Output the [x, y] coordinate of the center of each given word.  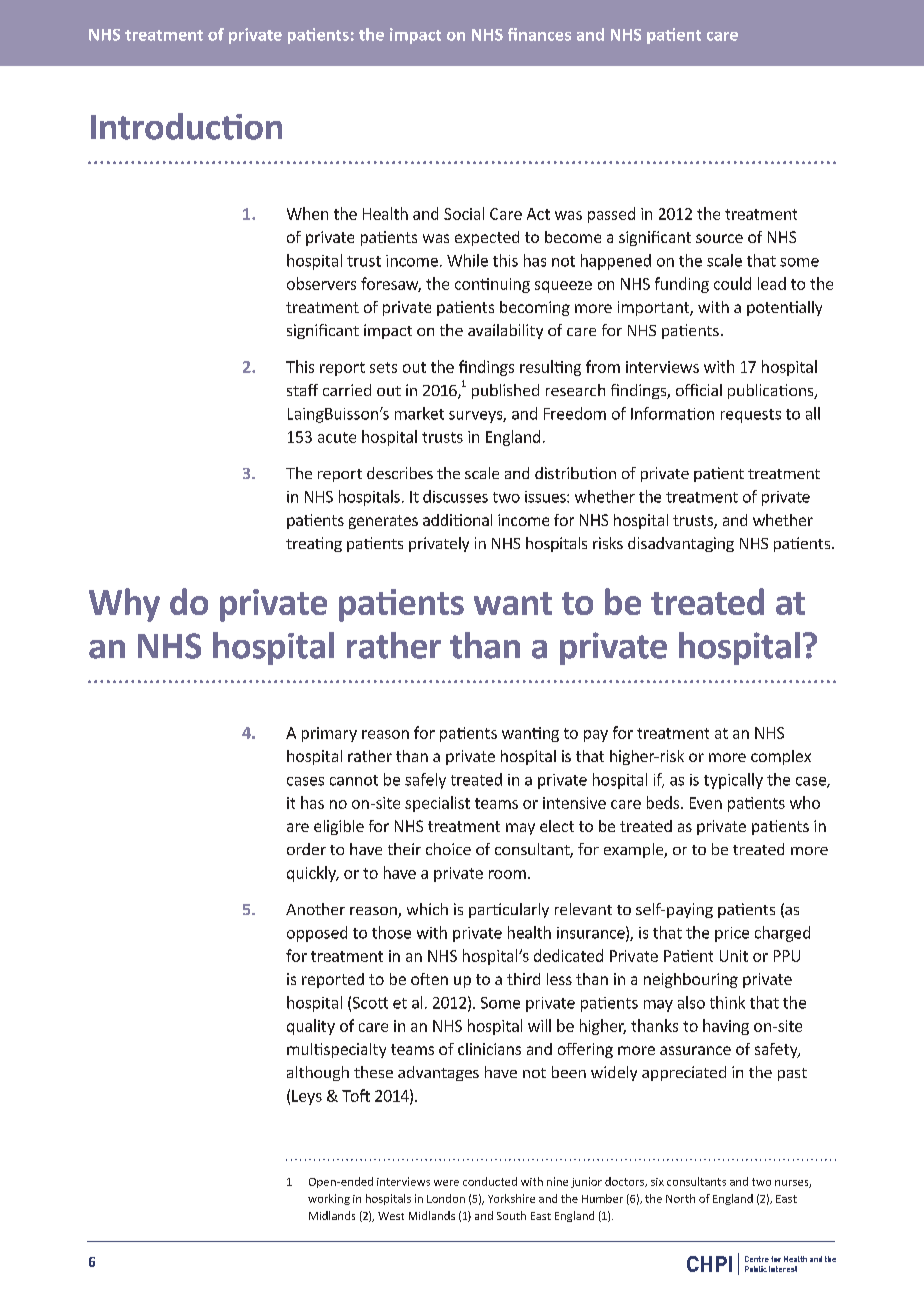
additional [457, 520]
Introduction [186, 126]
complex [781, 757]
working [329, 1199]
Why [124, 605]
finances [539, 34]
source [719, 238]
